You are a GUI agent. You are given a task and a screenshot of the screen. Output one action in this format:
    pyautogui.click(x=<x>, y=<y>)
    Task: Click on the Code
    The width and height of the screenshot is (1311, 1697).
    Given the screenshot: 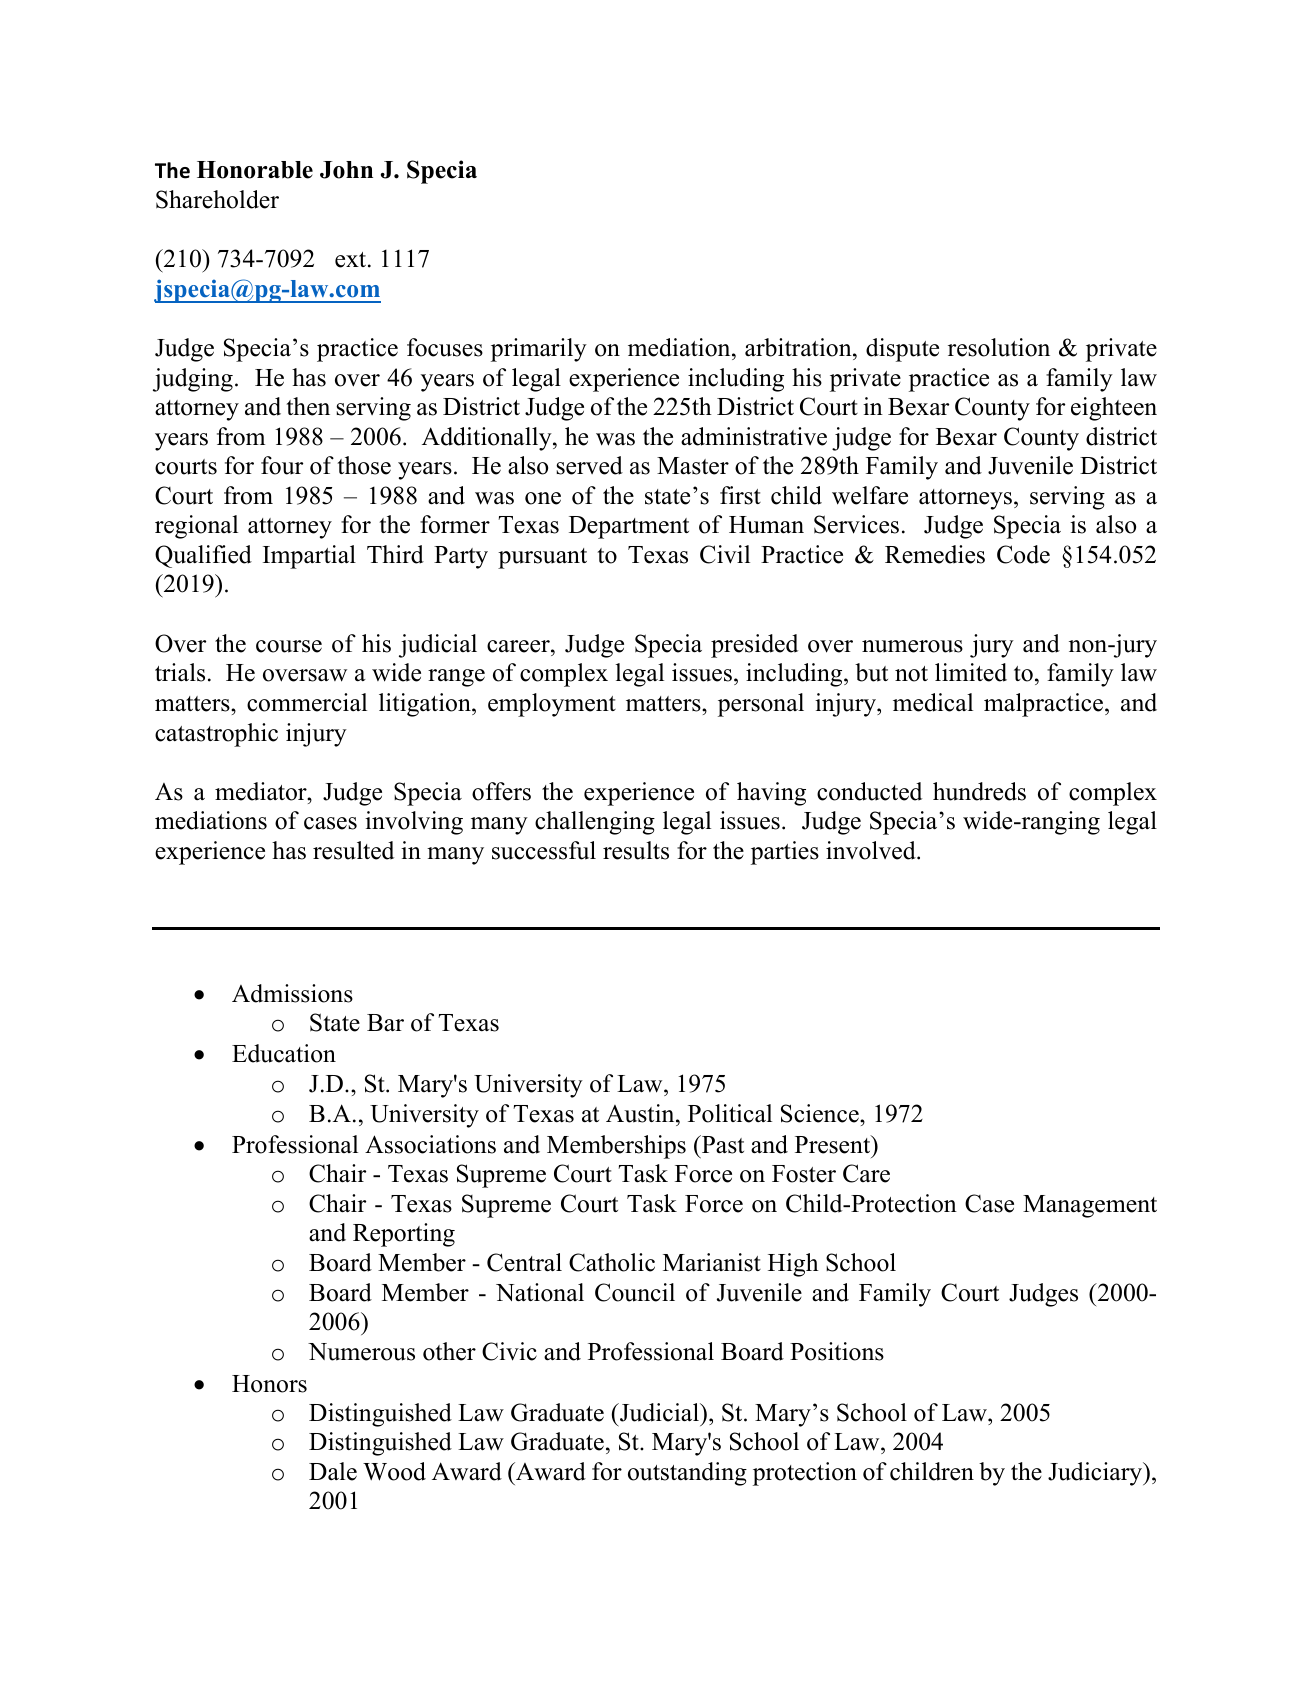 What is the action you would take?
    pyautogui.click(x=1023, y=554)
